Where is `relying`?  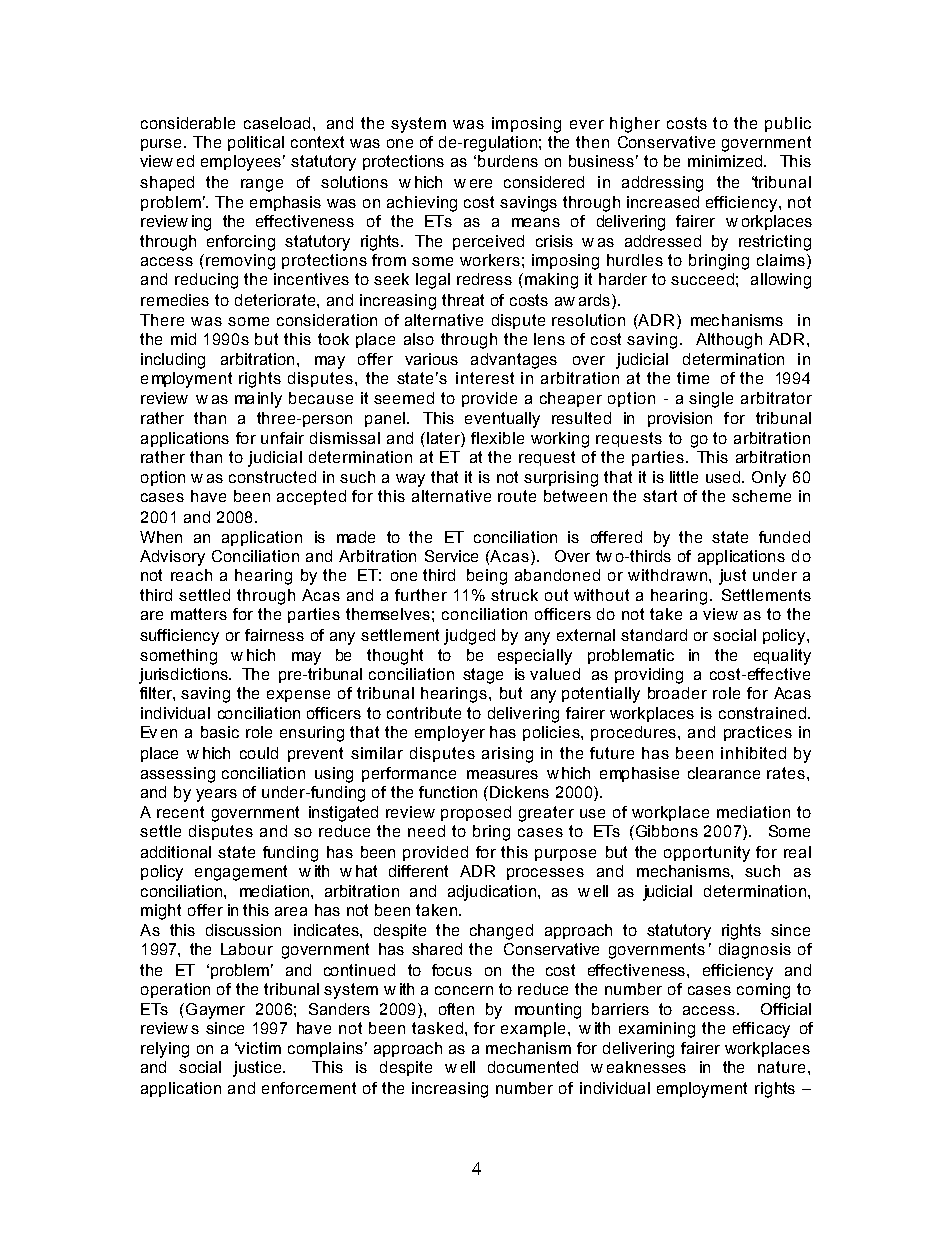
relying is located at coordinates (165, 1050).
